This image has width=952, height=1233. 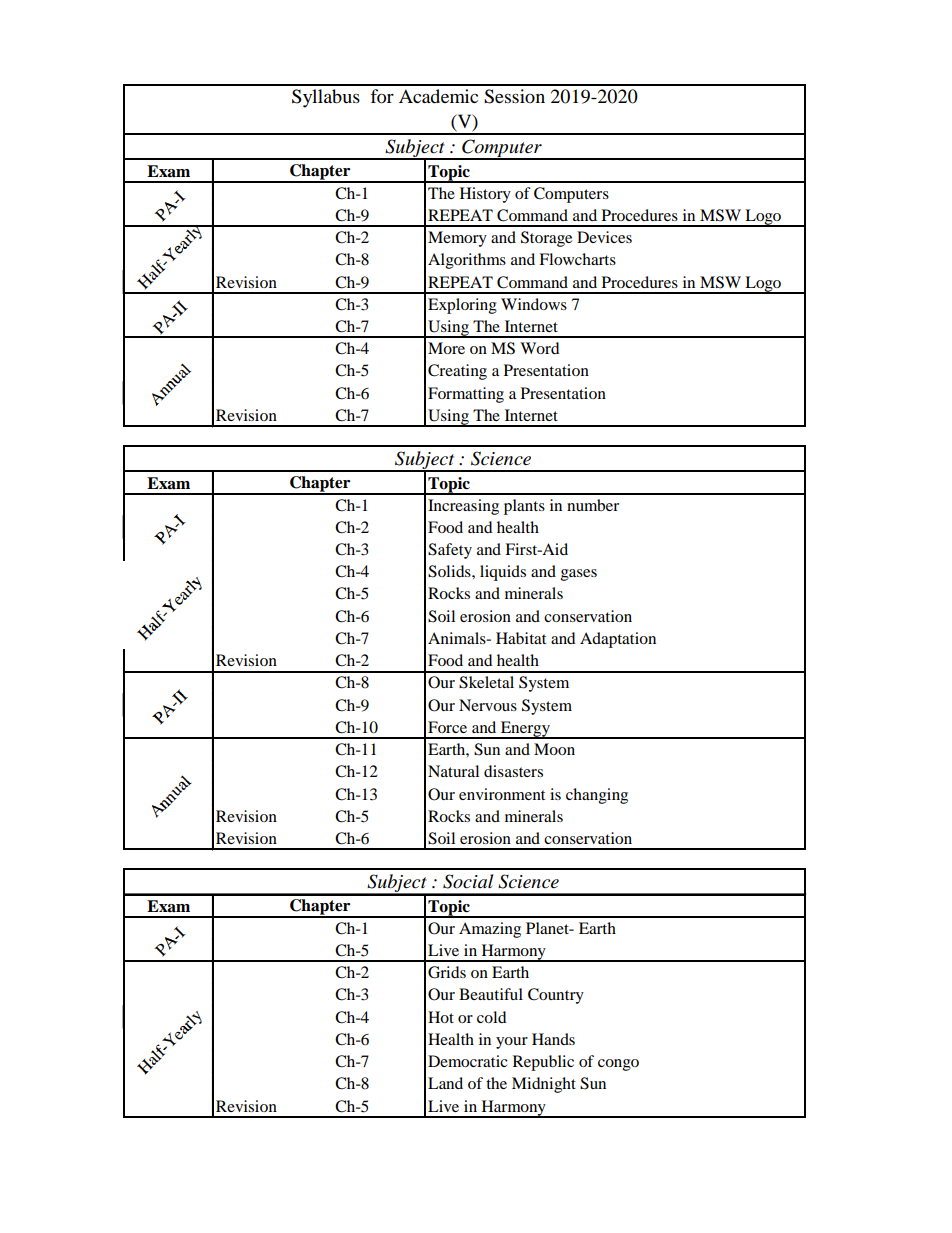 I want to click on Formatting, so click(x=466, y=395).
